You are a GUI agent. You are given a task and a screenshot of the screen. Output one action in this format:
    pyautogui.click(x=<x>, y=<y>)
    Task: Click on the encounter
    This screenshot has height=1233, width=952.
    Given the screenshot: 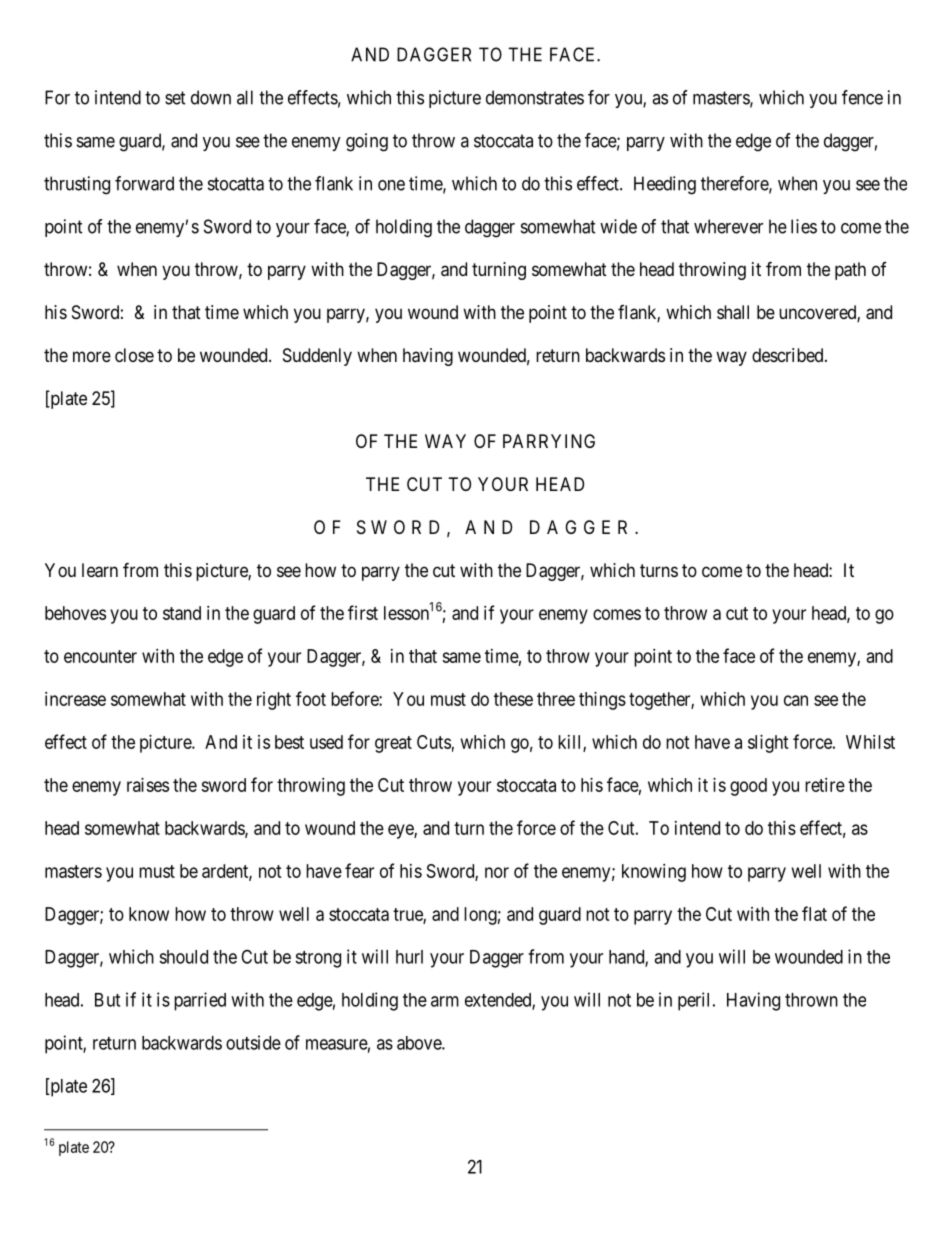 What is the action you would take?
    pyautogui.click(x=100, y=656)
